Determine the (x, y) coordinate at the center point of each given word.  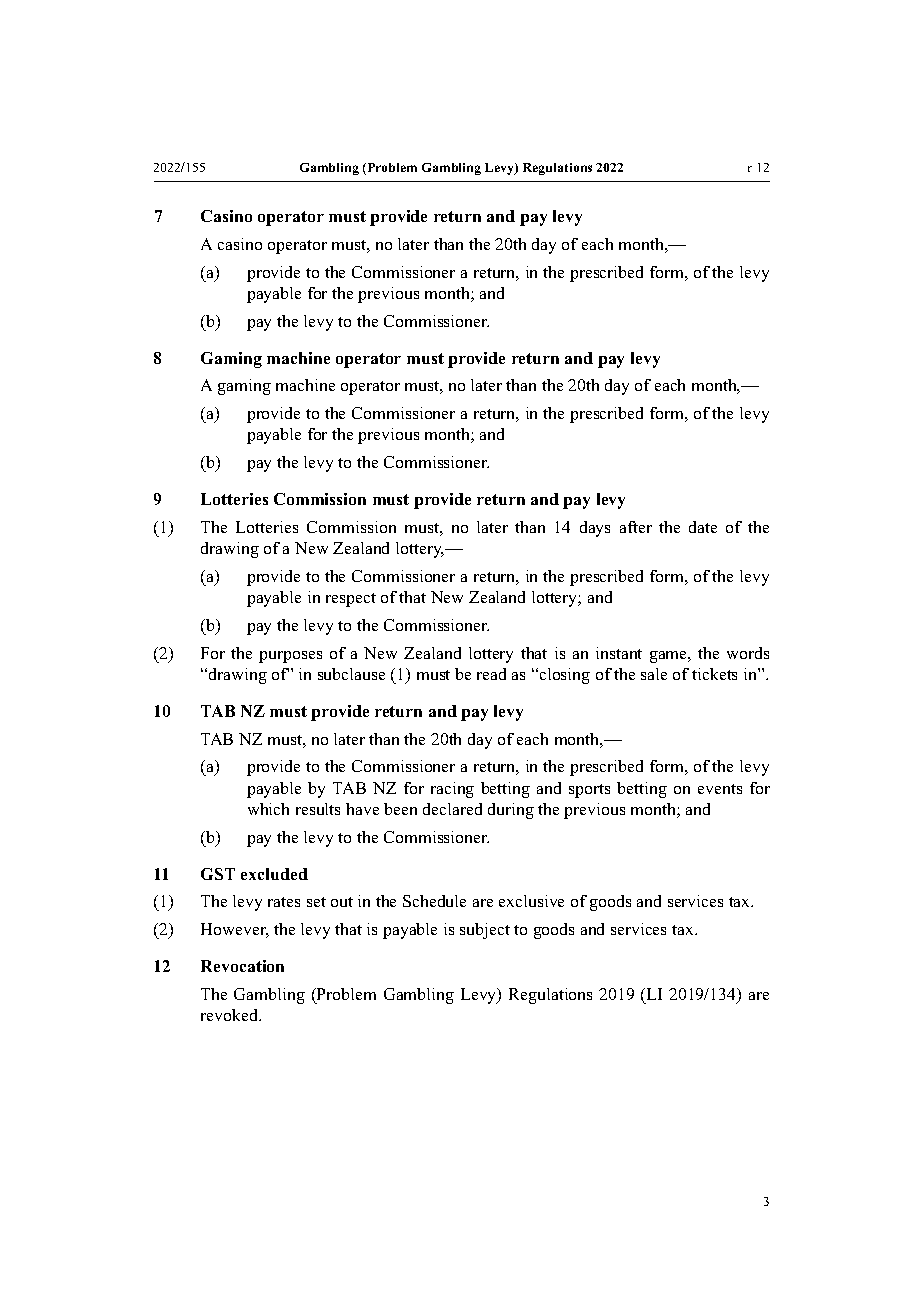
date (703, 527)
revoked (231, 1015)
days (595, 529)
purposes (290, 657)
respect (351, 600)
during (511, 811)
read (491, 674)
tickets (714, 674)
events (720, 789)
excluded (274, 874)
